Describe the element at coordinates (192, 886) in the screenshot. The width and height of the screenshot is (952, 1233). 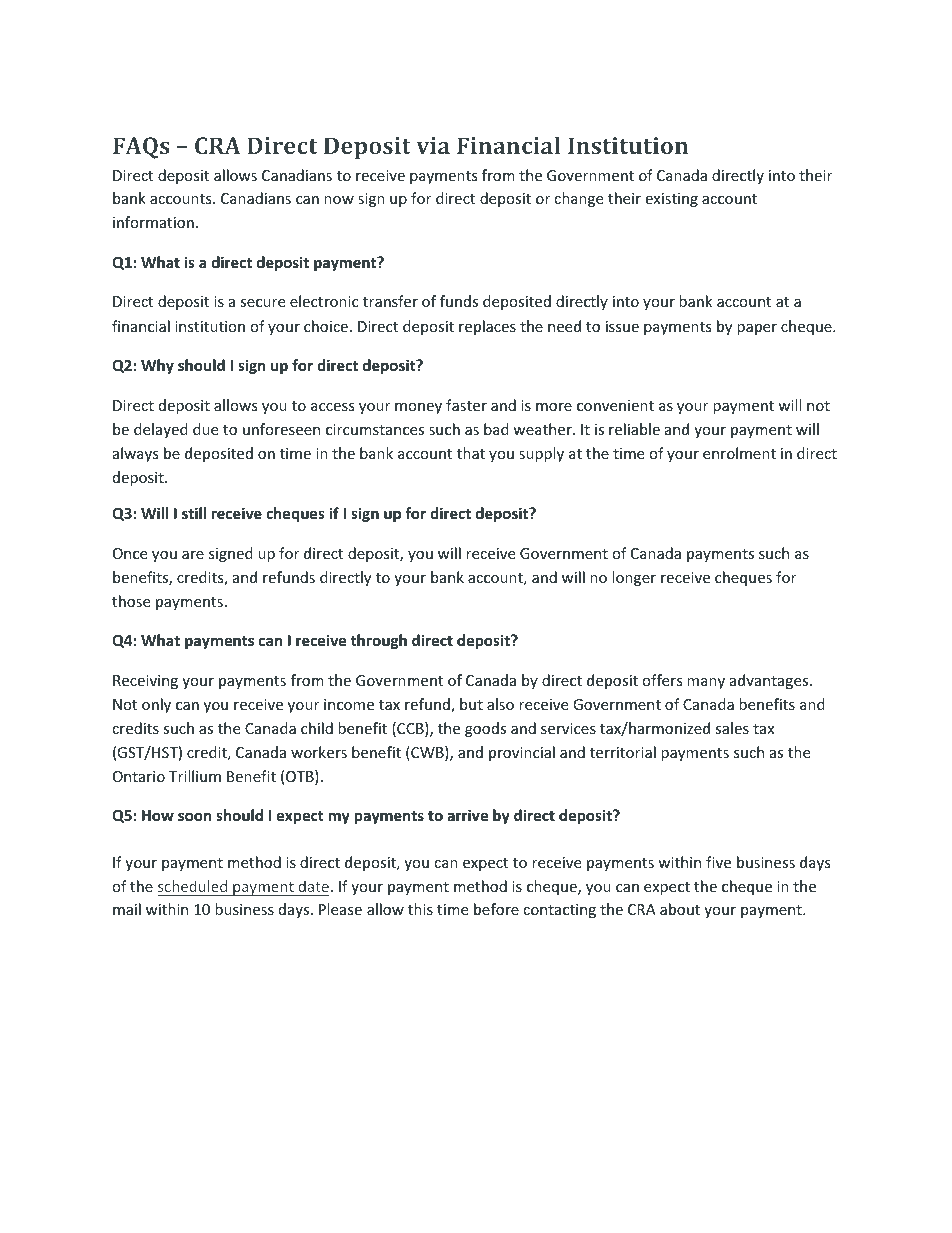
I see `scheduled` at that location.
